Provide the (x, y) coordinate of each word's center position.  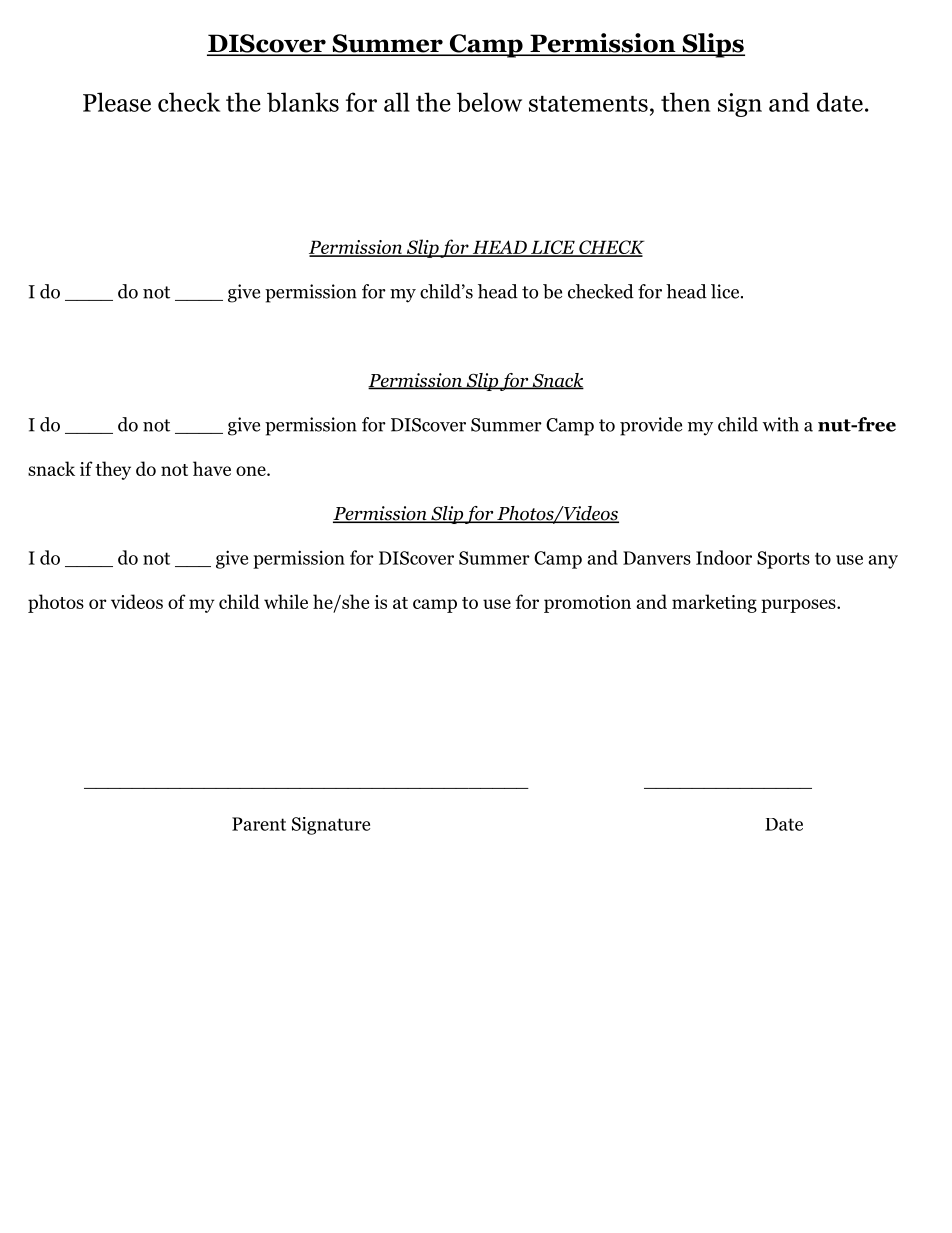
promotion (587, 604)
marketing (714, 603)
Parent (259, 824)
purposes (798, 606)
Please (117, 102)
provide (651, 426)
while (286, 601)
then (685, 102)
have (212, 468)
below (489, 102)
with (780, 424)
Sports (783, 560)
